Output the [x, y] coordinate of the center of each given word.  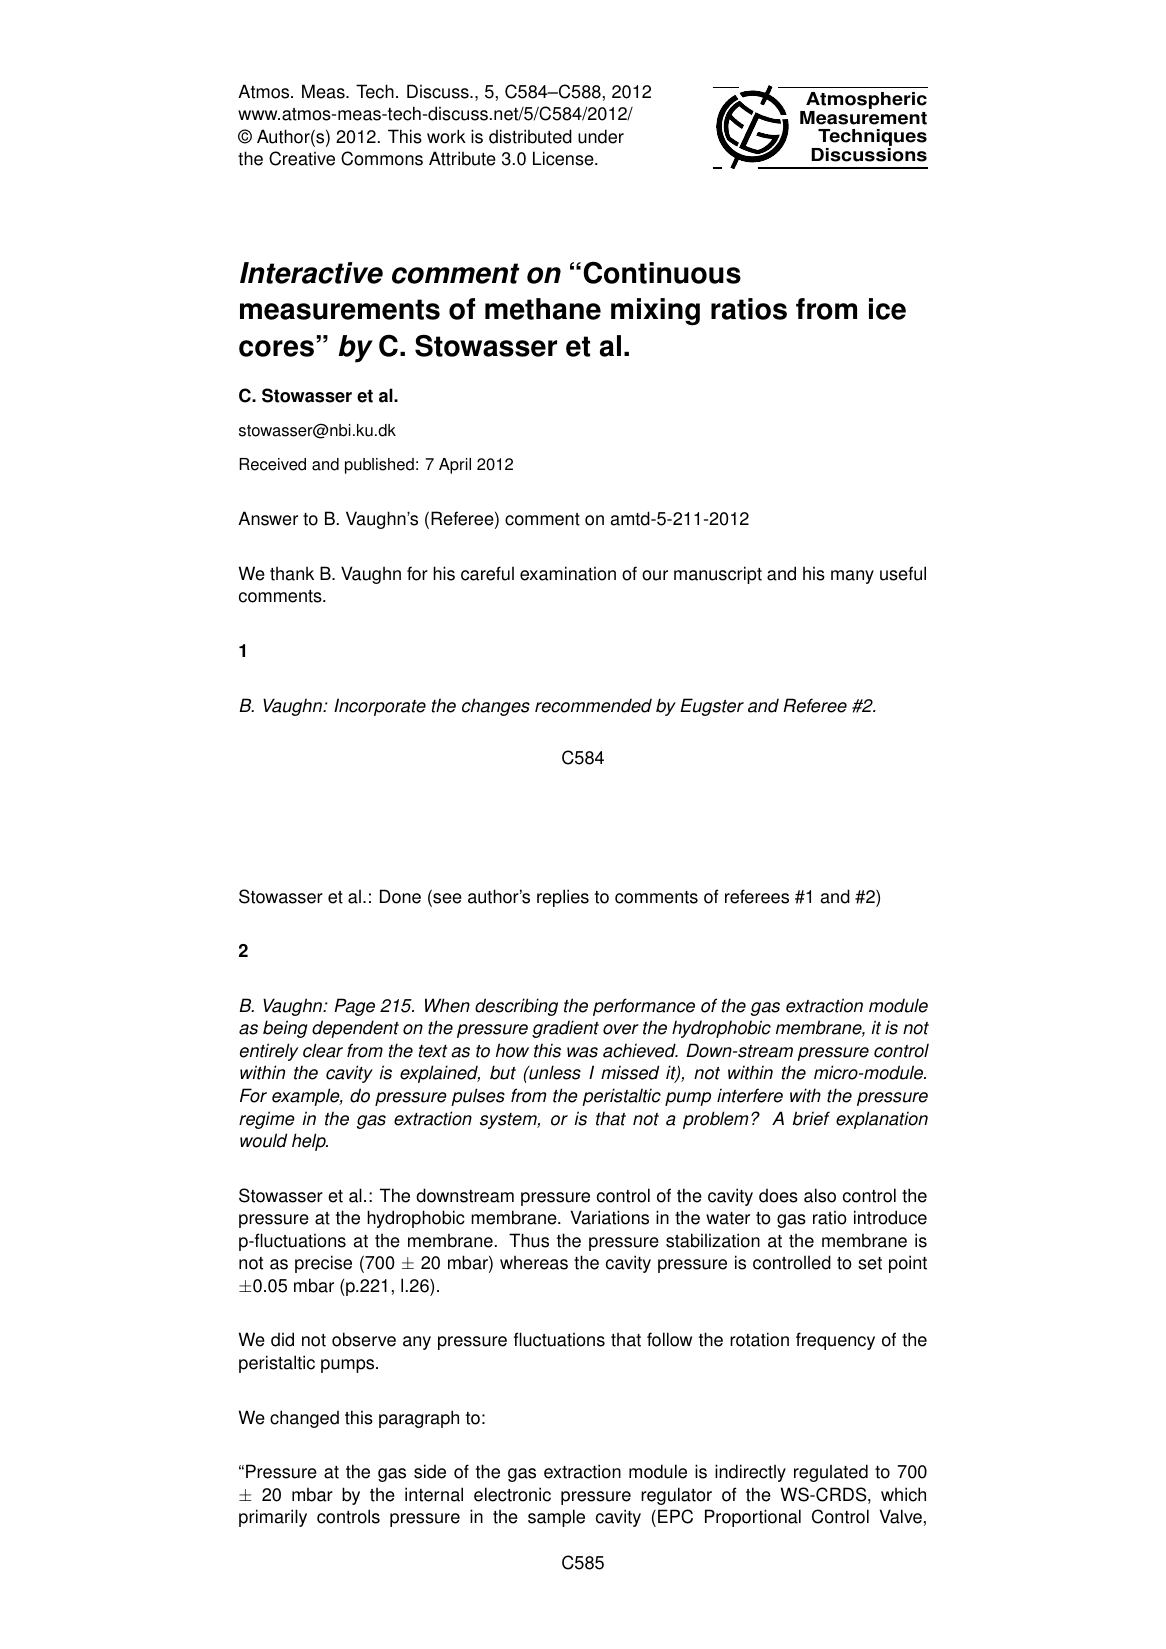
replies [563, 898]
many [852, 577]
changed [304, 1419]
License [564, 158]
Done [400, 896]
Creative [302, 158]
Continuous [662, 272]
